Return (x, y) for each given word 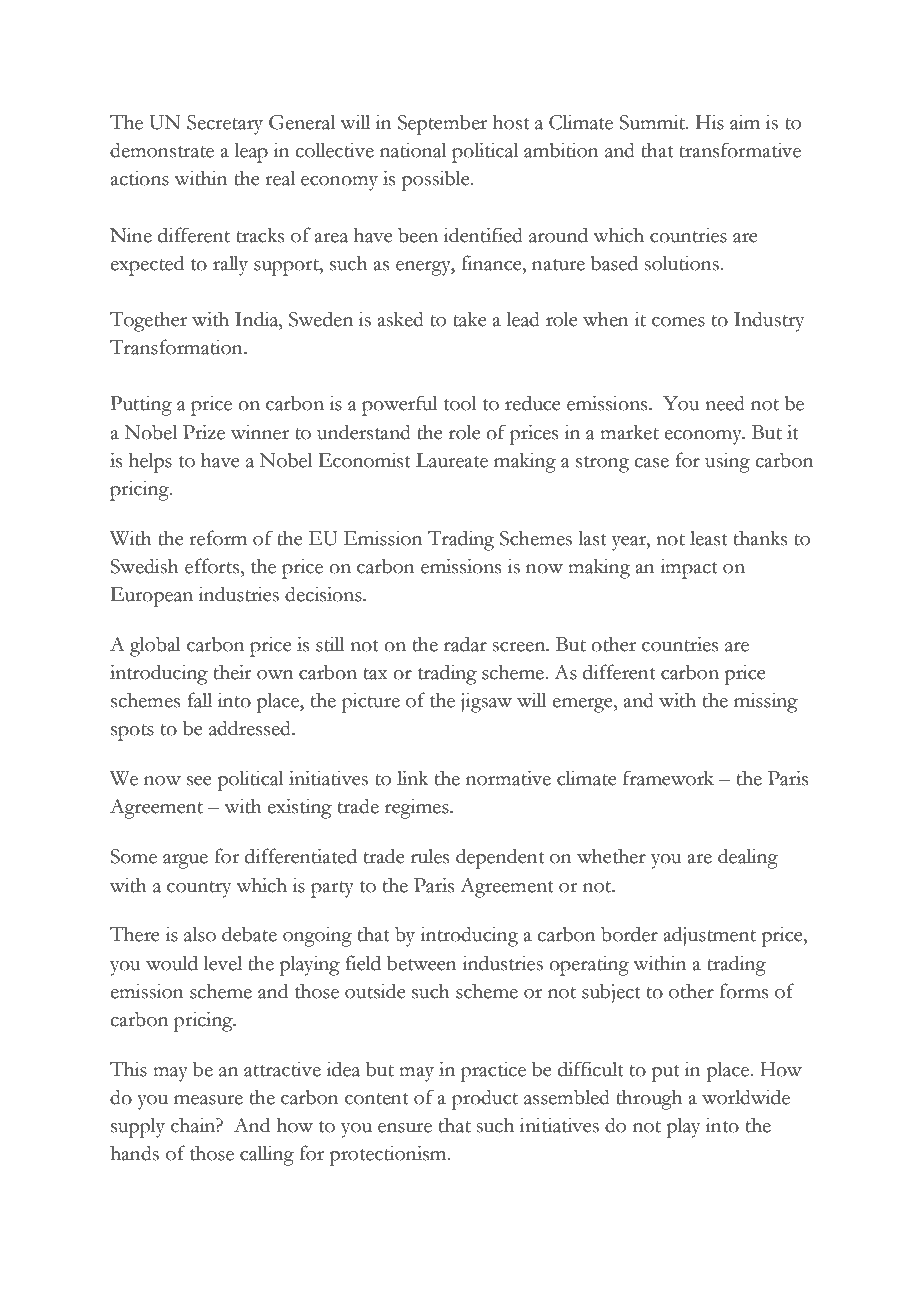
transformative (740, 150)
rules (430, 856)
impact (689, 568)
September (442, 125)
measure (208, 1100)
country (199, 889)
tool (460, 403)
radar (465, 644)
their (233, 672)
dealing (748, 858)
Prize (204, 432)
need (725, 403)
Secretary (225, 125)
